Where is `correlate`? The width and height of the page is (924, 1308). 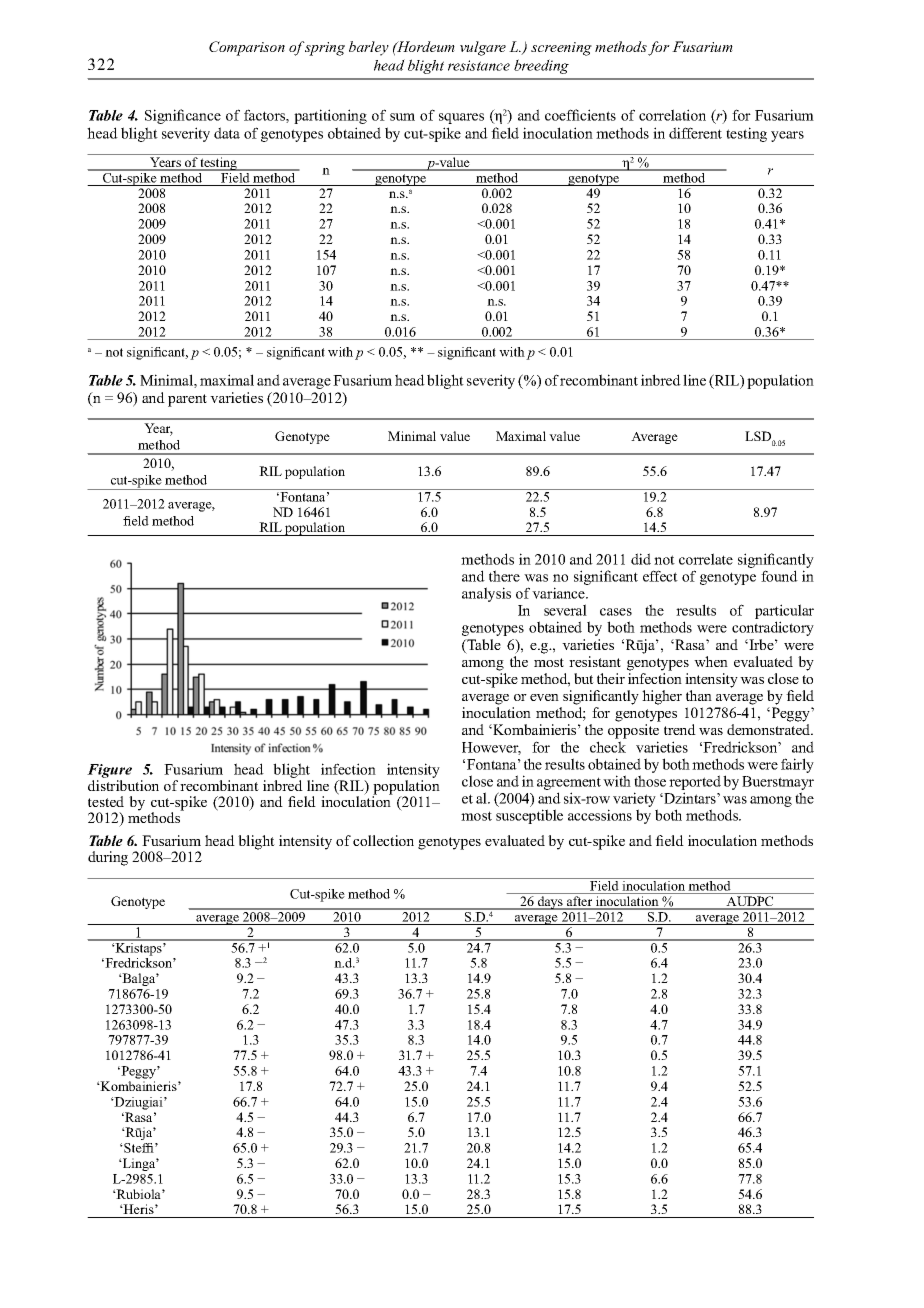
correlate is located at coordinates (706, 559).
